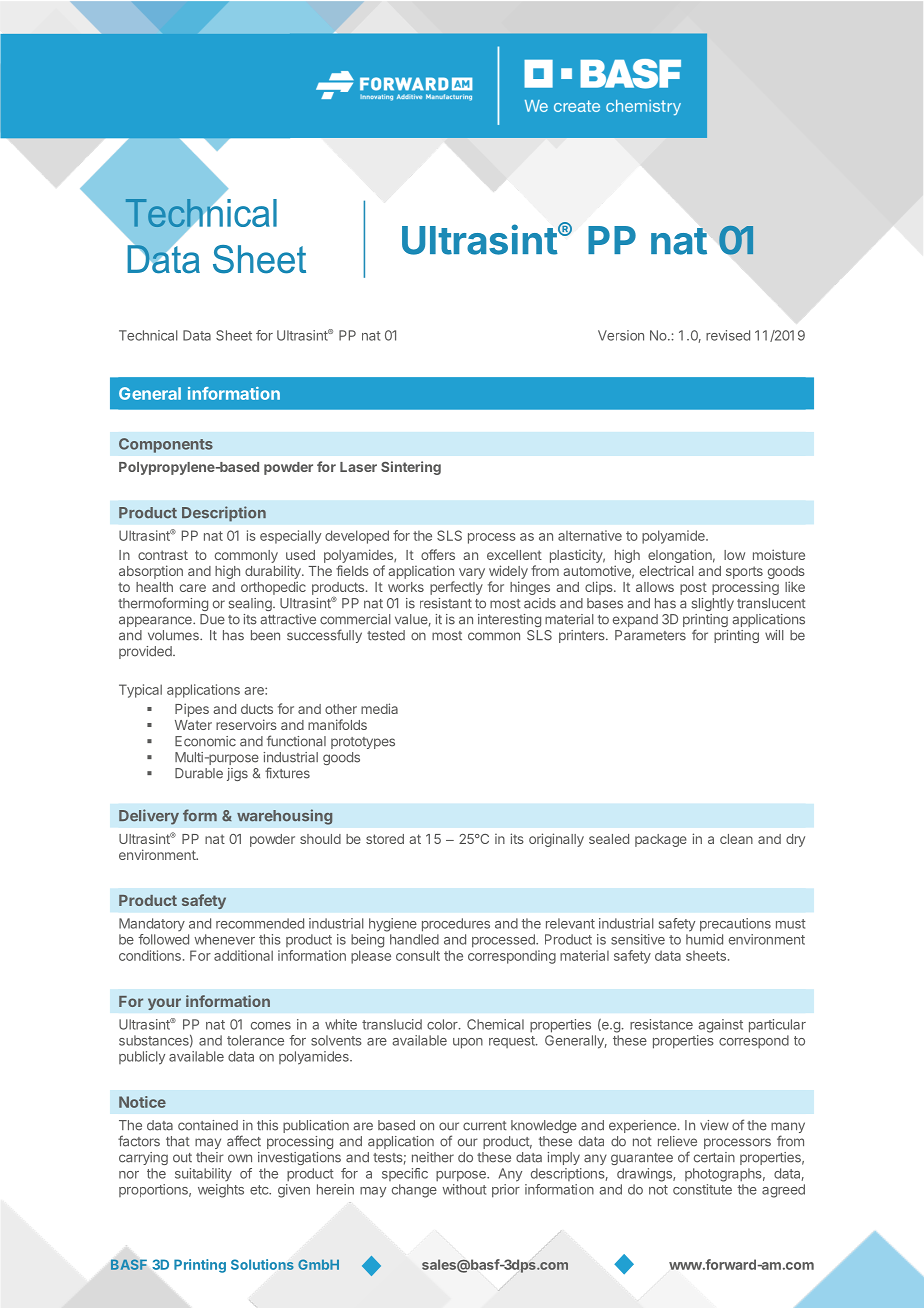 Image resolution: width=924 pixels, height=1308 pixels. Describe the element at coordinates (411, 468) in the image. I see `Sintering` at that location.
